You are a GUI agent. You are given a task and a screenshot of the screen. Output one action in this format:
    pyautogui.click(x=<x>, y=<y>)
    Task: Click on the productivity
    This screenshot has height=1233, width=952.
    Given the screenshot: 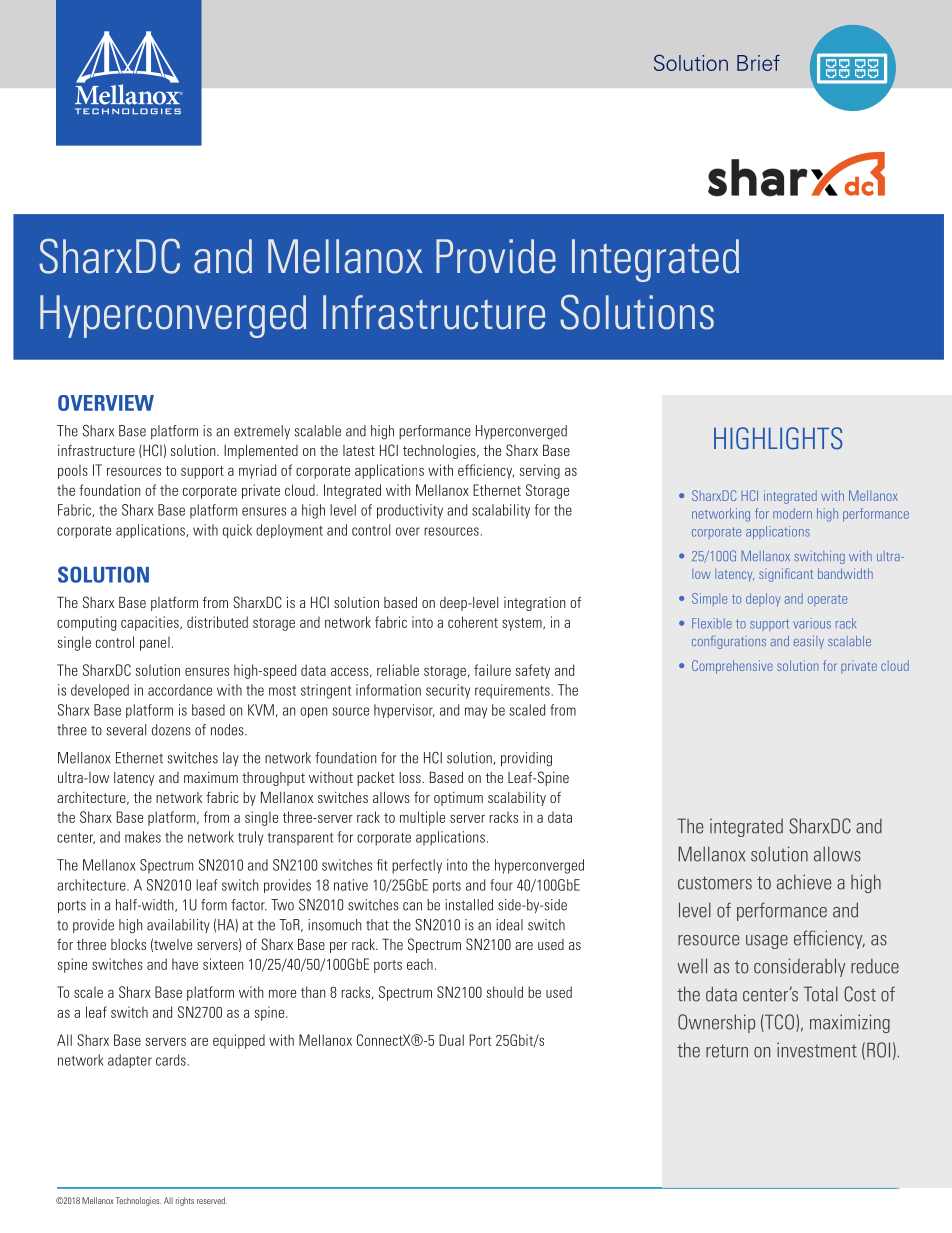 What is the action you would take?
    pyautogui.click(x=410, y=511)
